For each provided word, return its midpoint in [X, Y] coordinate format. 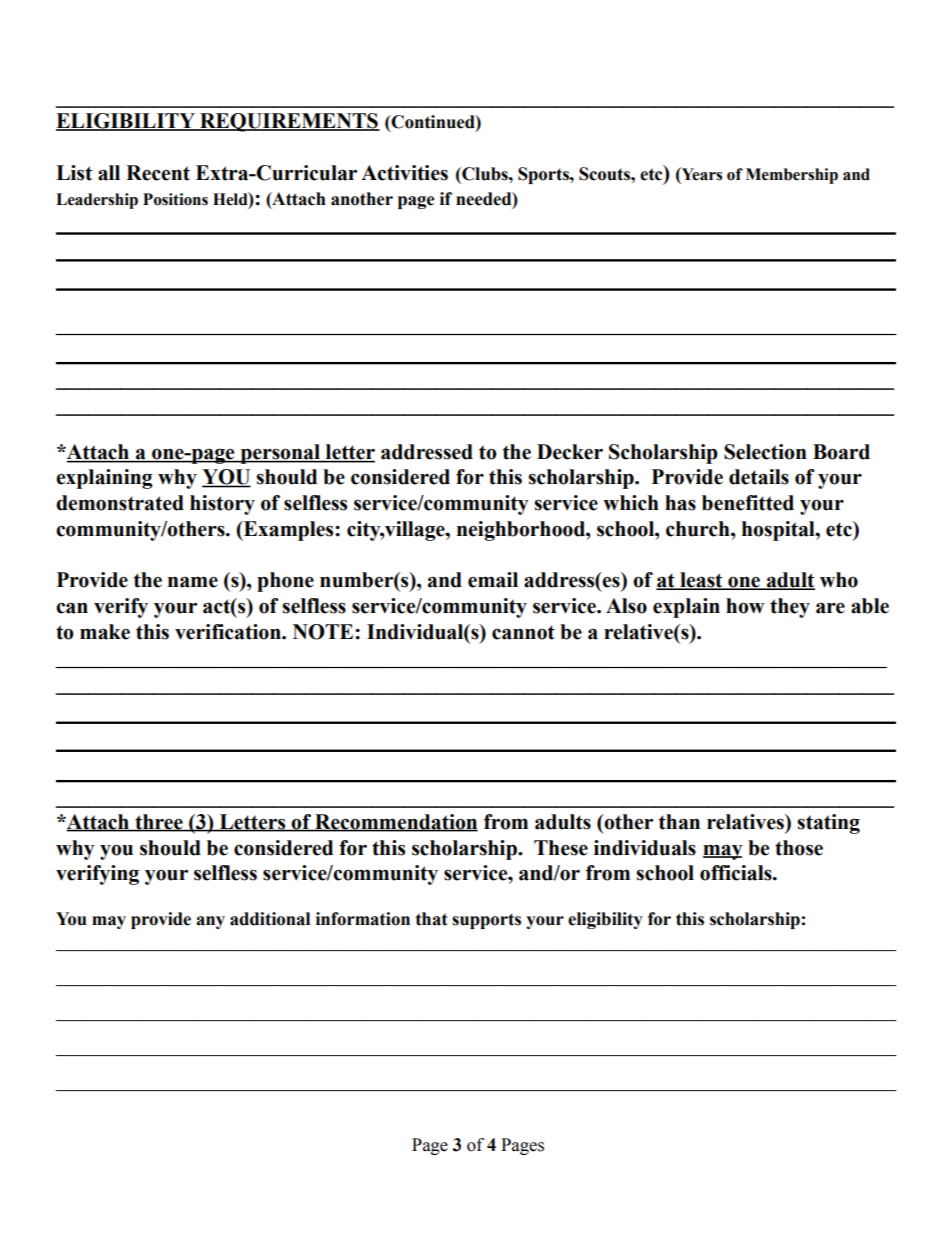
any [210, 922]
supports [486, 921]
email [493, 580]
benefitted [748, 503]
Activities [404, 173]
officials [737, 873]
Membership [792, 176]
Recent [158, 173]
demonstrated [120, 503]
